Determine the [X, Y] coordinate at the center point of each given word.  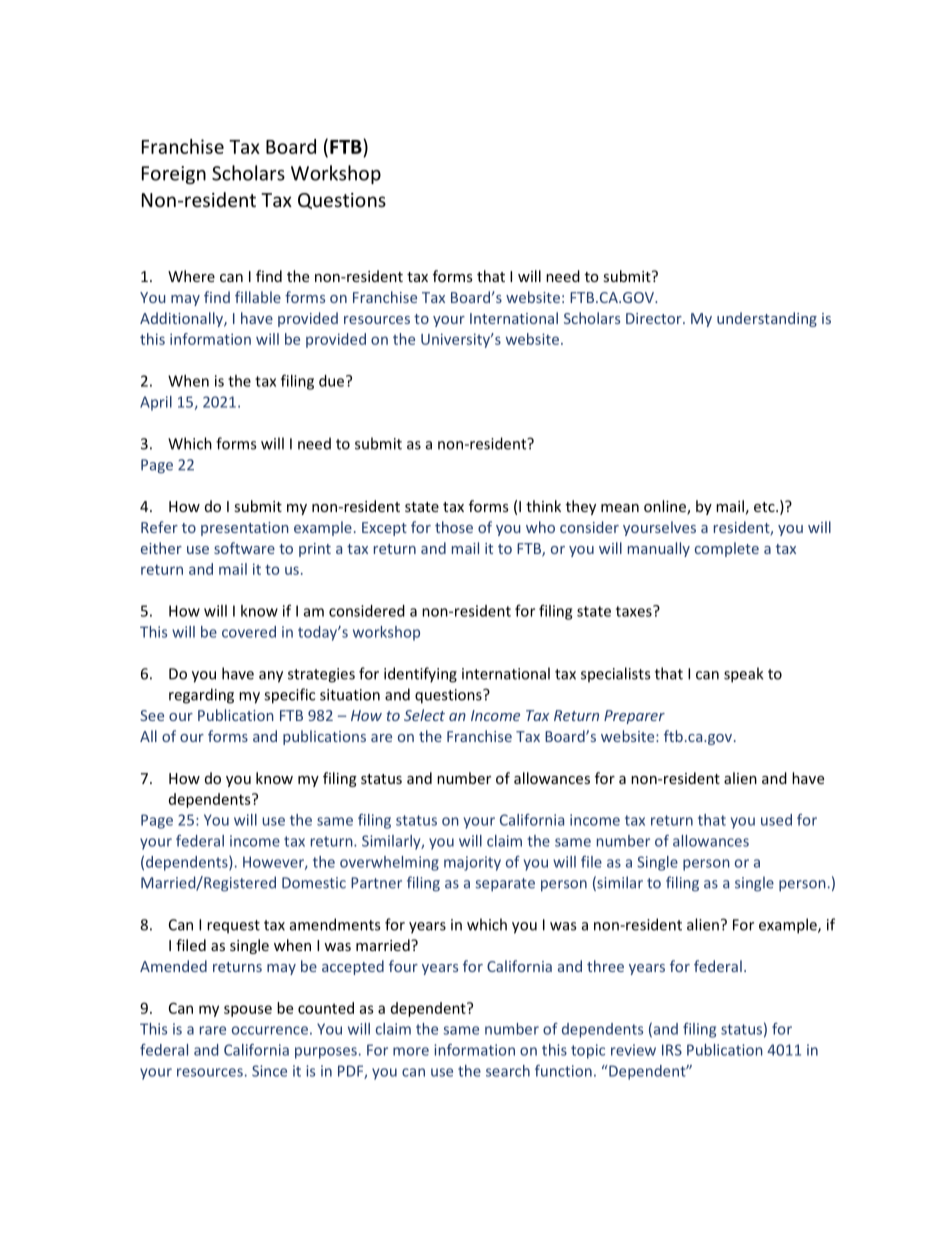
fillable [258, 297]
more [411, 1051]
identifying [420, 675]
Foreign [174, 175]
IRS [672, 1050]
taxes [635, 611]
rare [213, 1030]
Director [655, 318]
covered [249, 632]
